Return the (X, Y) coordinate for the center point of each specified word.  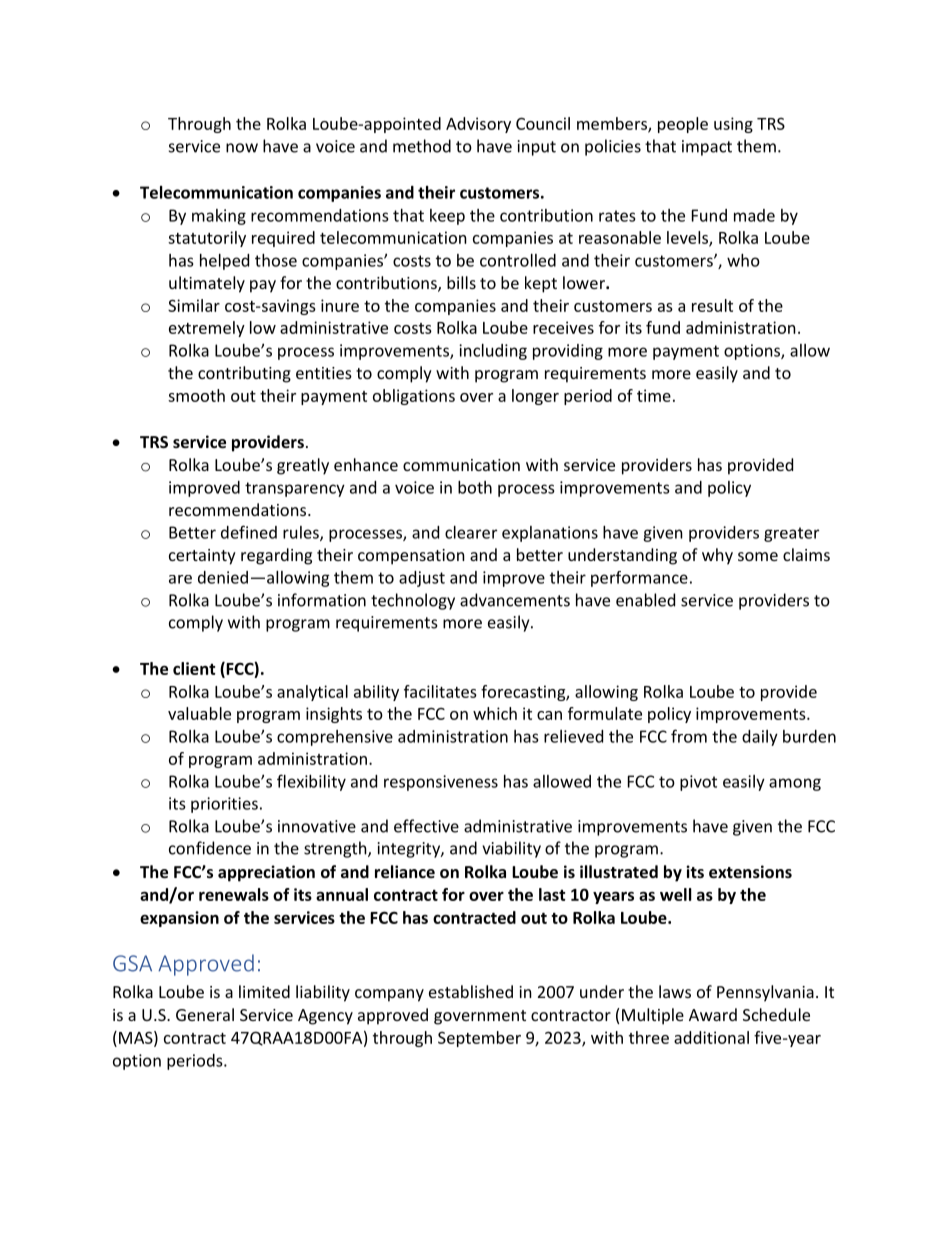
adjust (422, 579)
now (242, 148)
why (717, 556)
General (205, 1014)
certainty (202, 557)
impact (707, 148)
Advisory (478, 125)
